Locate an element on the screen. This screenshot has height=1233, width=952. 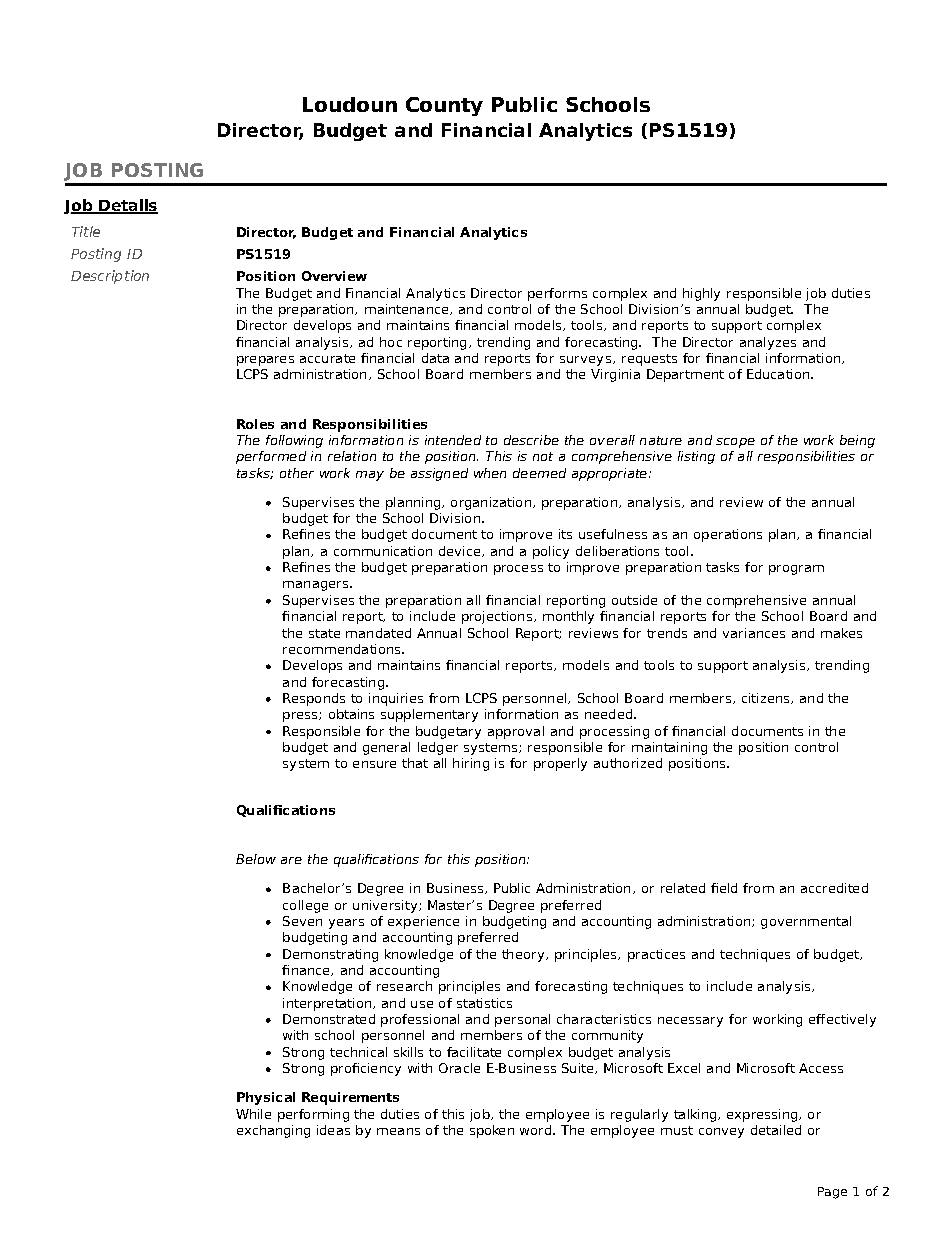
governmental is located at coordinates (806, 922).
